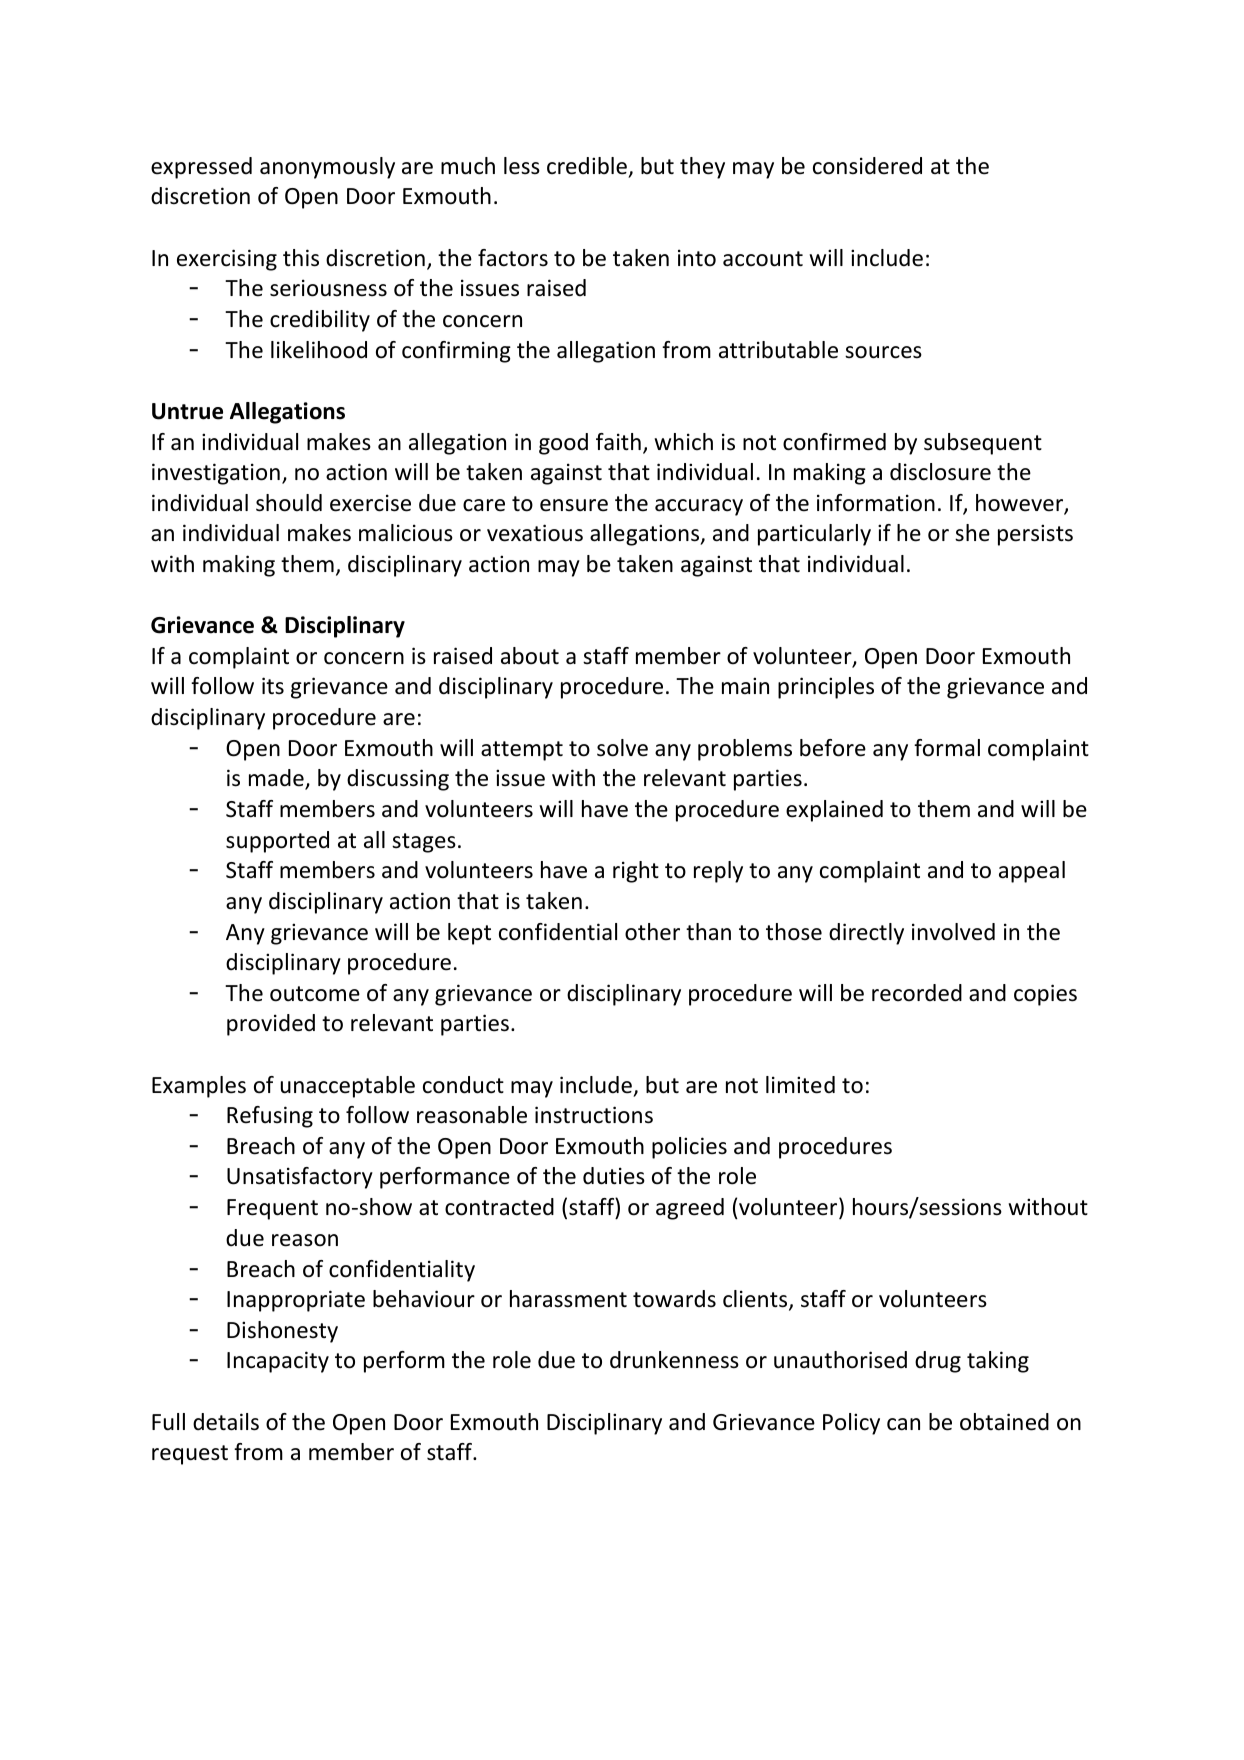  Describe the element at coordinates (622, 748) in the page. I see `solve` at that location.
